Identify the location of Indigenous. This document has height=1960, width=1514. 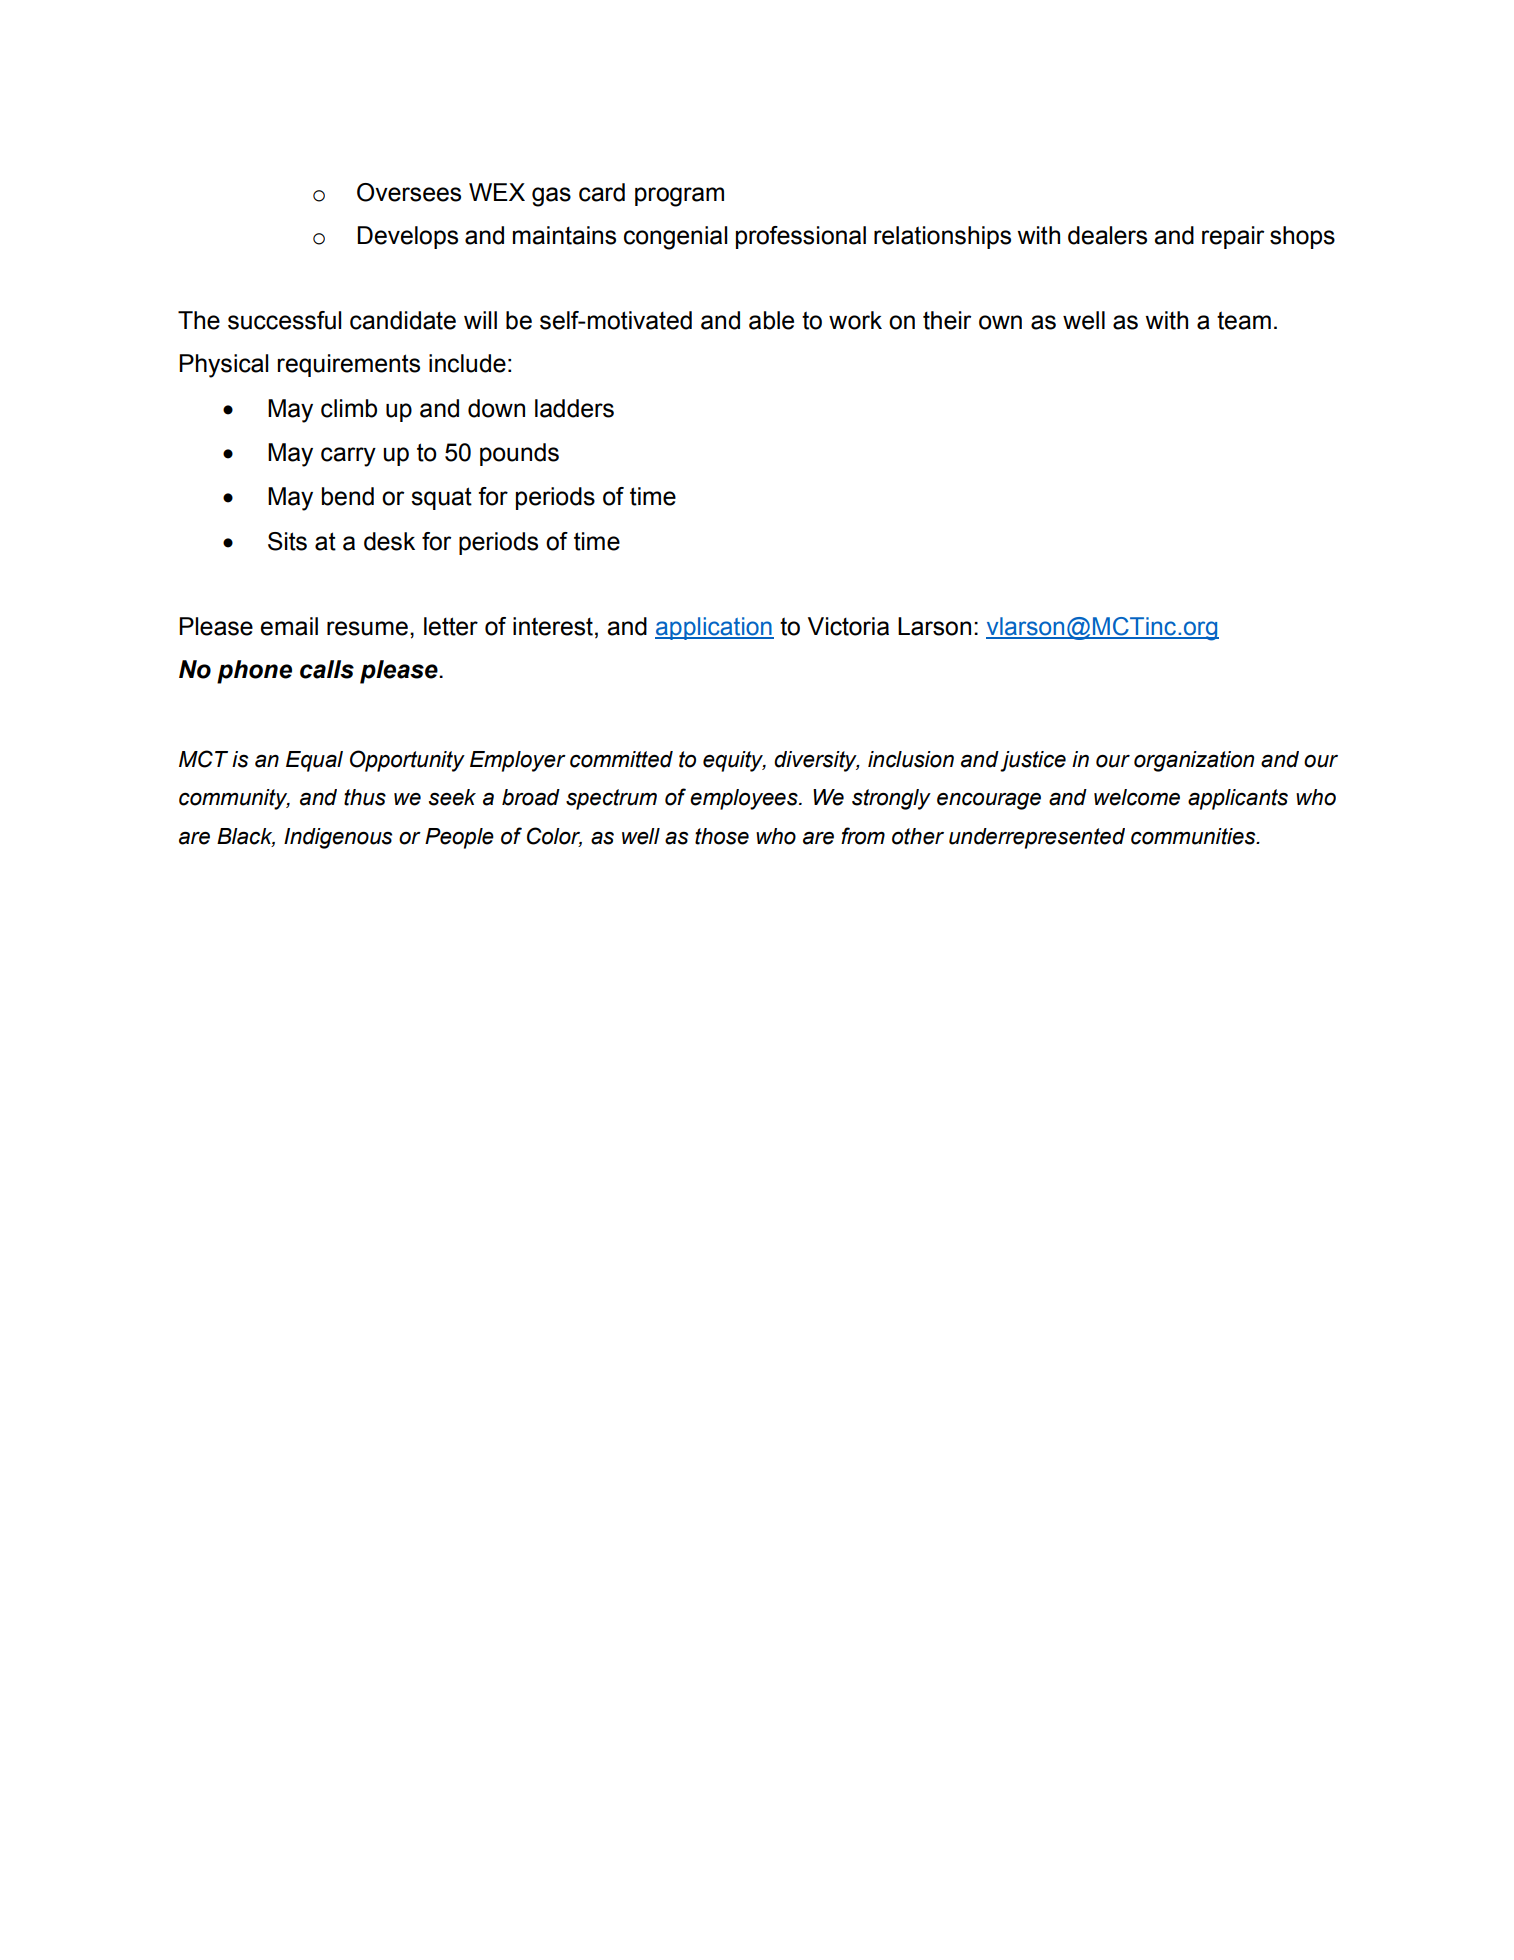
(338, 838).
